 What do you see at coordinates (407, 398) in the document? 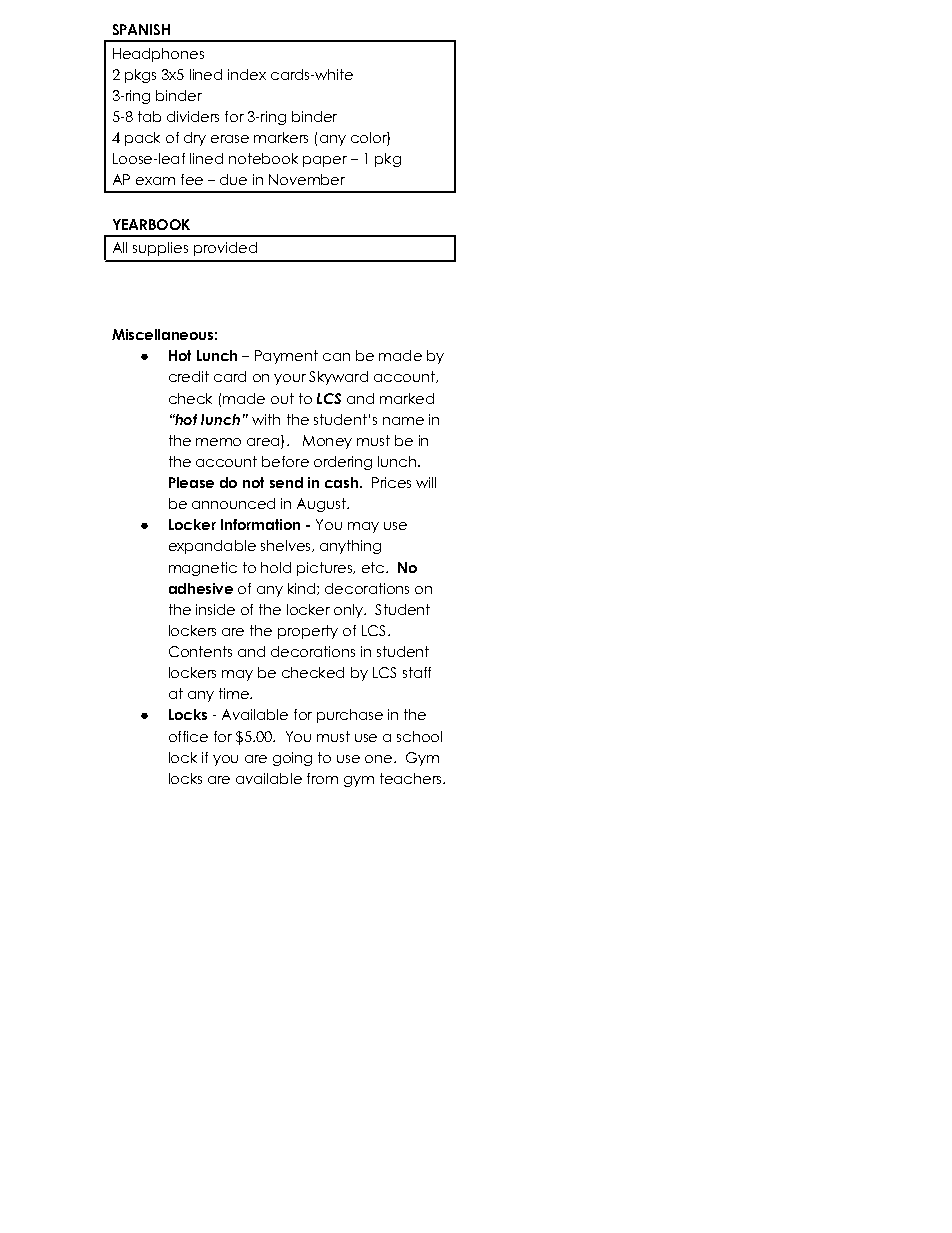
I see `marked` at bounding box center [407, 398].
